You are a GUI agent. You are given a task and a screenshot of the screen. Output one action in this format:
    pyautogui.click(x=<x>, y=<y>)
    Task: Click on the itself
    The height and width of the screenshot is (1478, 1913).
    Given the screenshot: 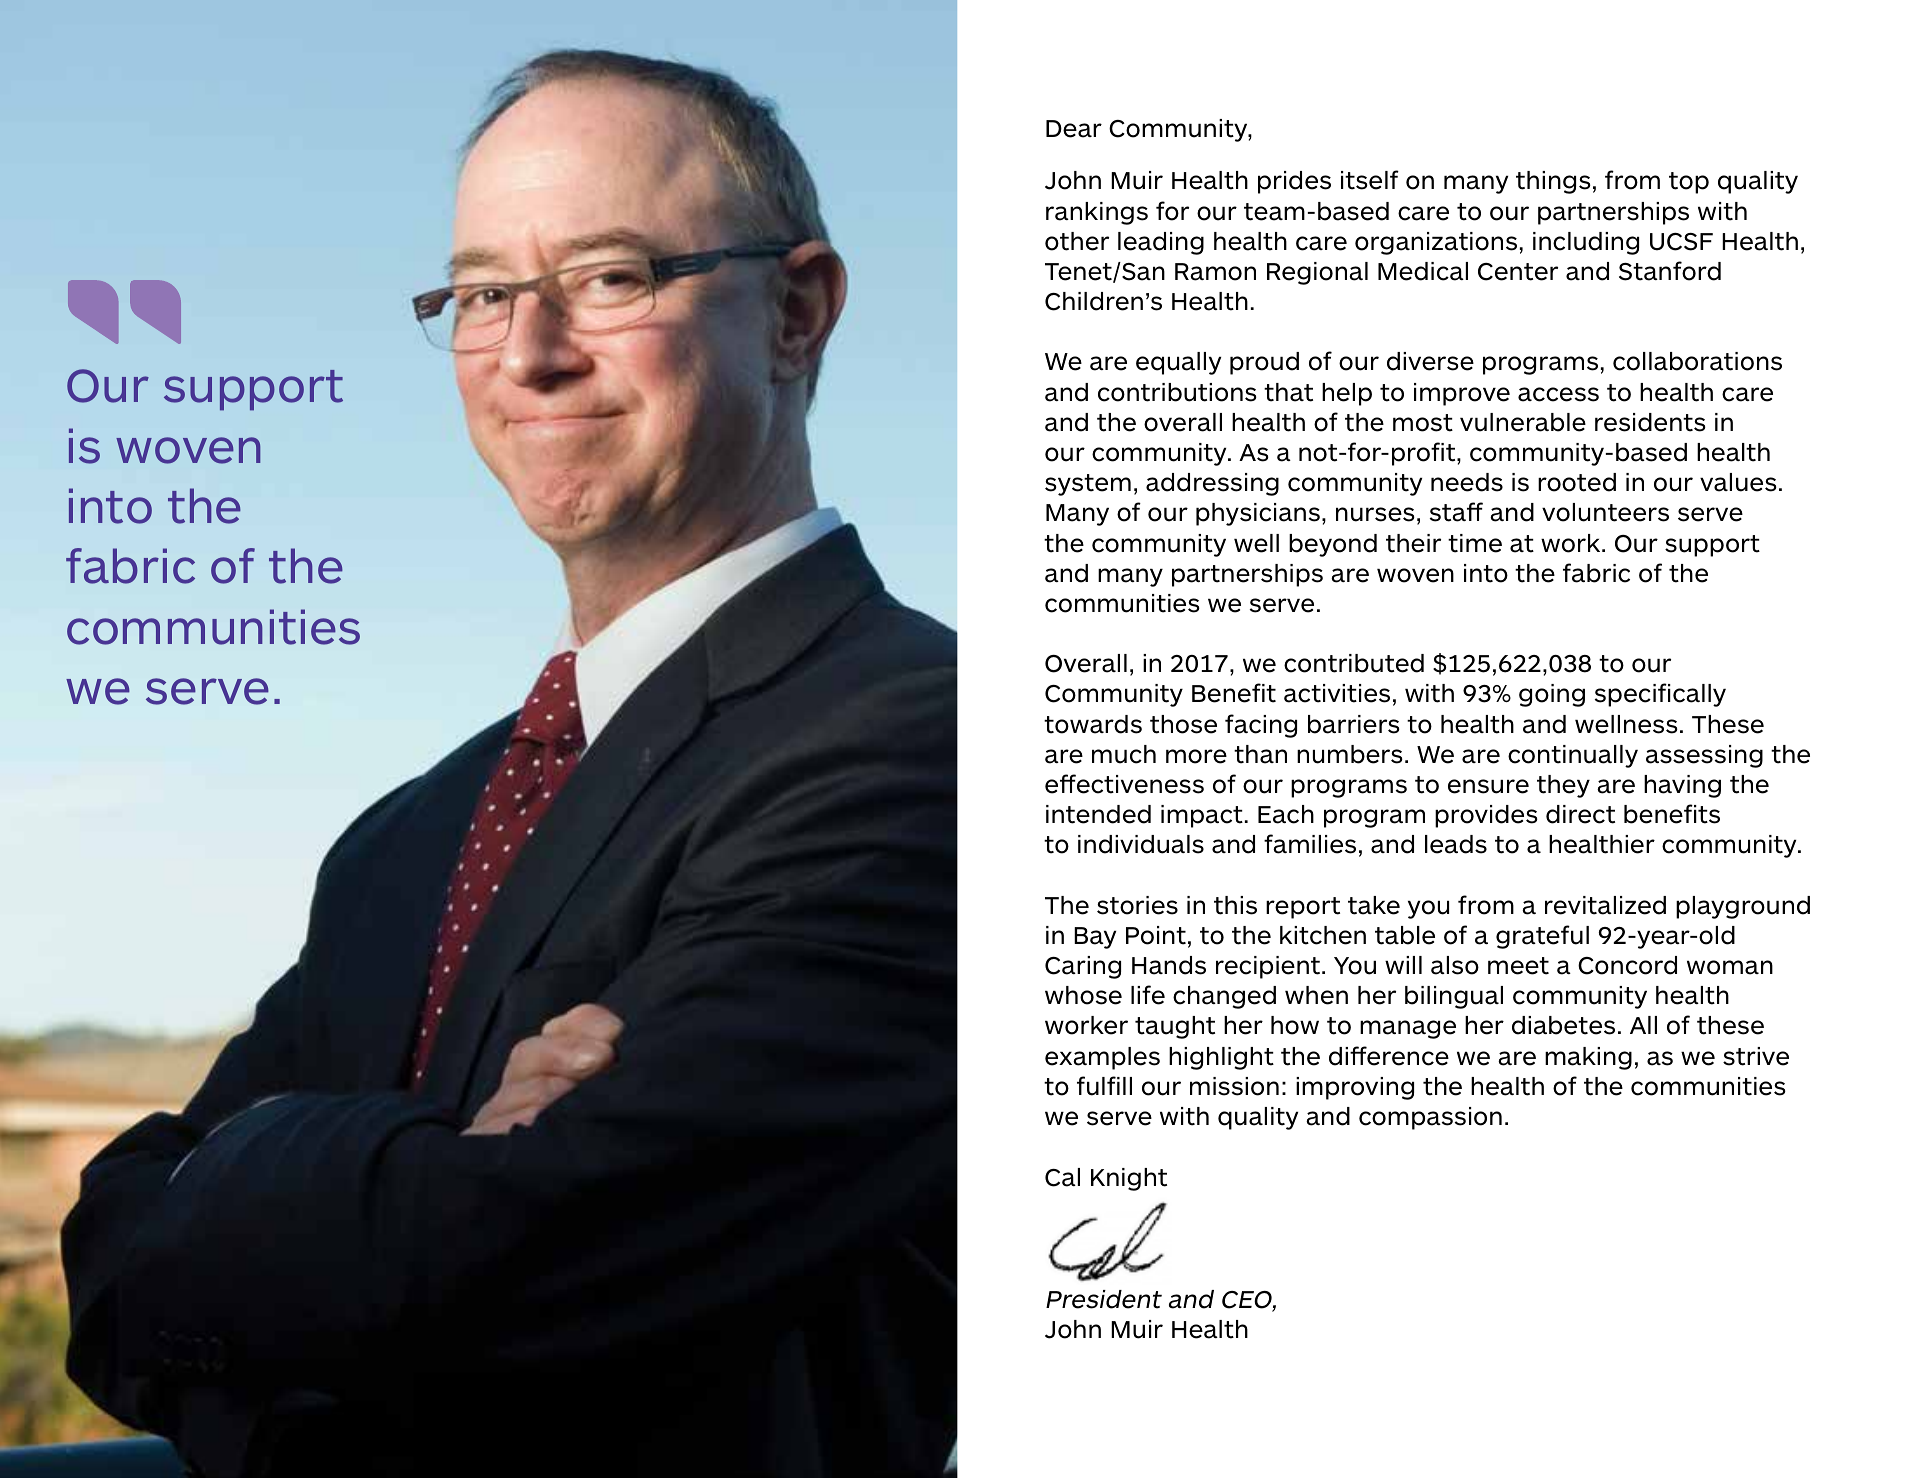 What is the action you would take?
    pyautogui.click(x=1370, y=180)
